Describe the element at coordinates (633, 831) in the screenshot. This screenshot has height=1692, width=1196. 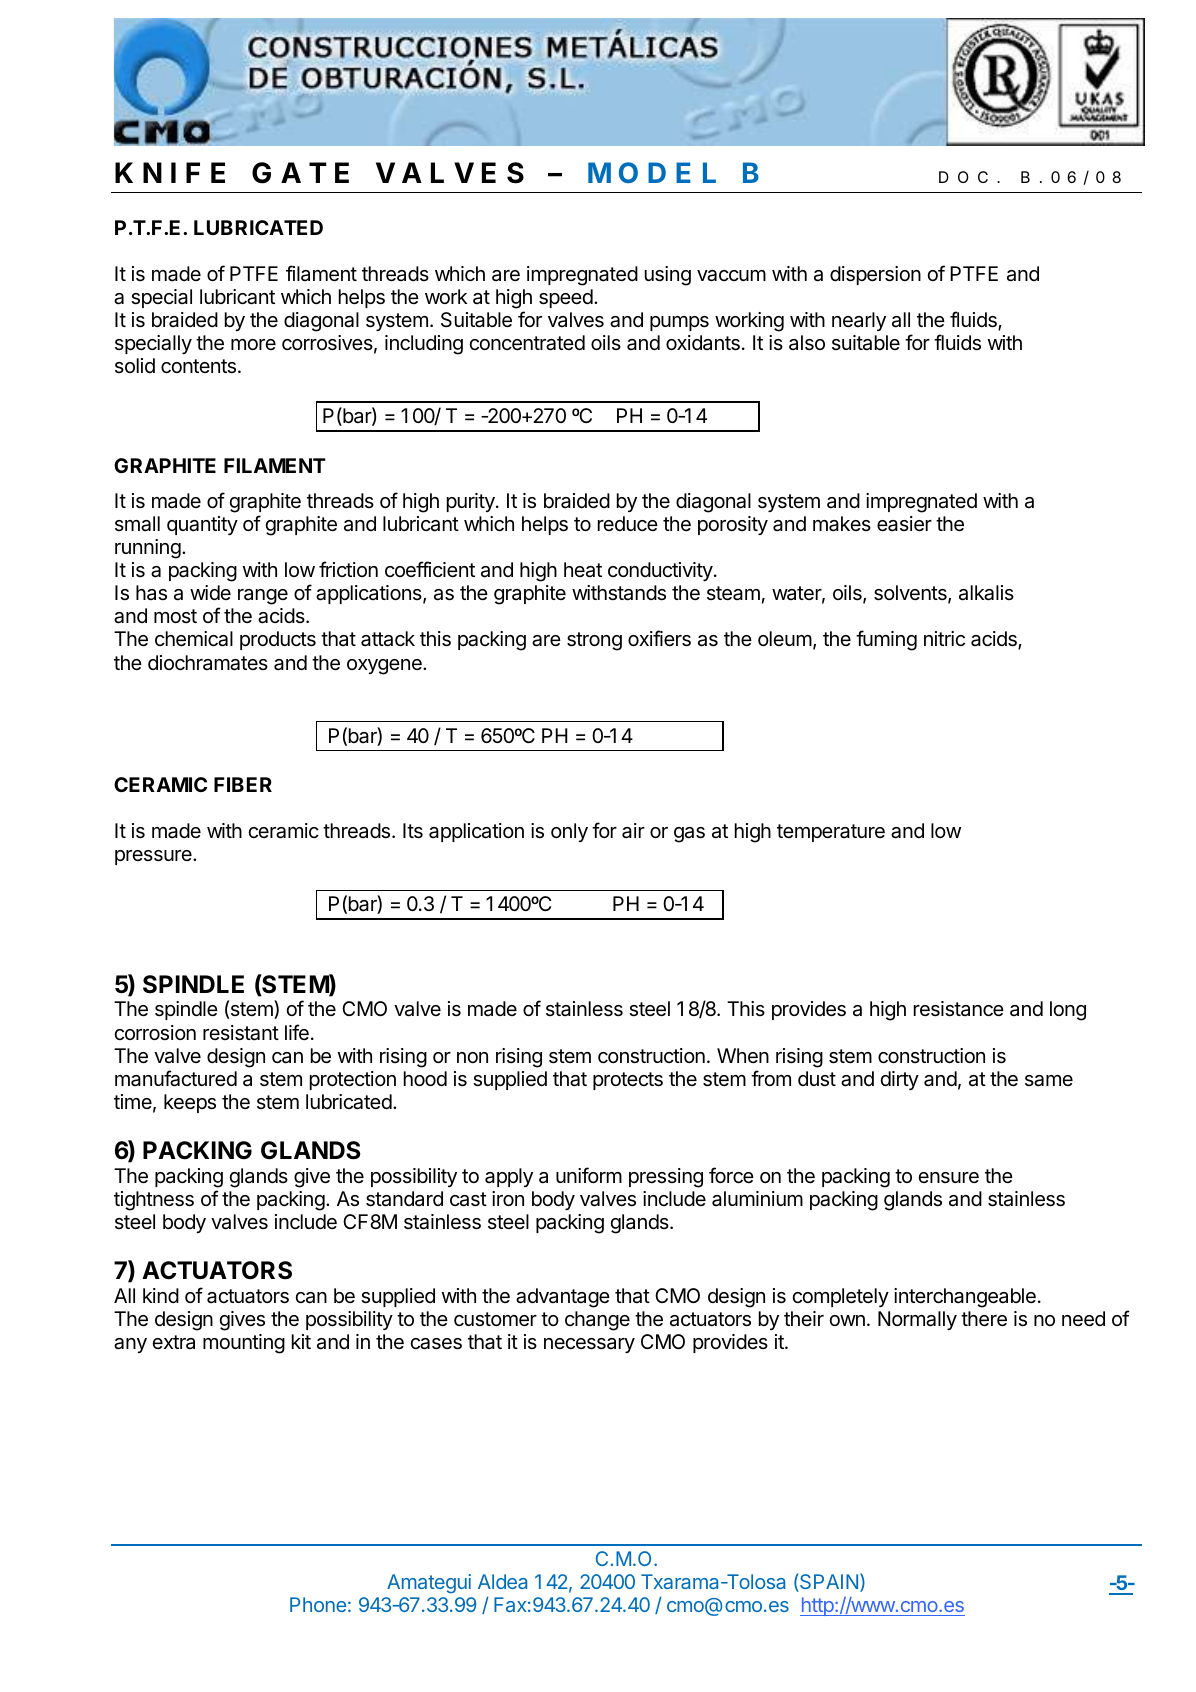
I see `air` at that location.
